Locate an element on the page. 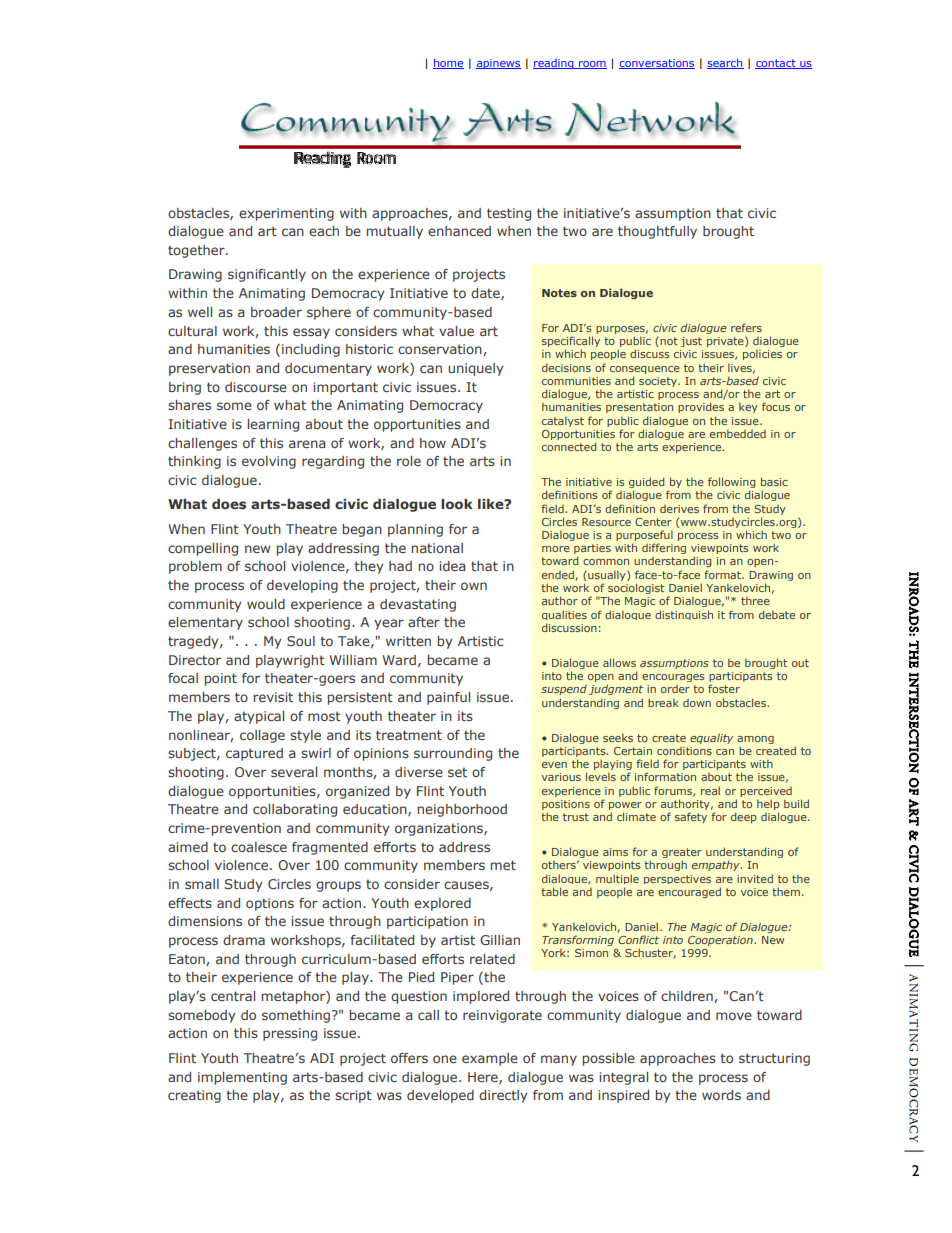 The image size is (952, 1233). example is located at coordinates (490, 1059).
